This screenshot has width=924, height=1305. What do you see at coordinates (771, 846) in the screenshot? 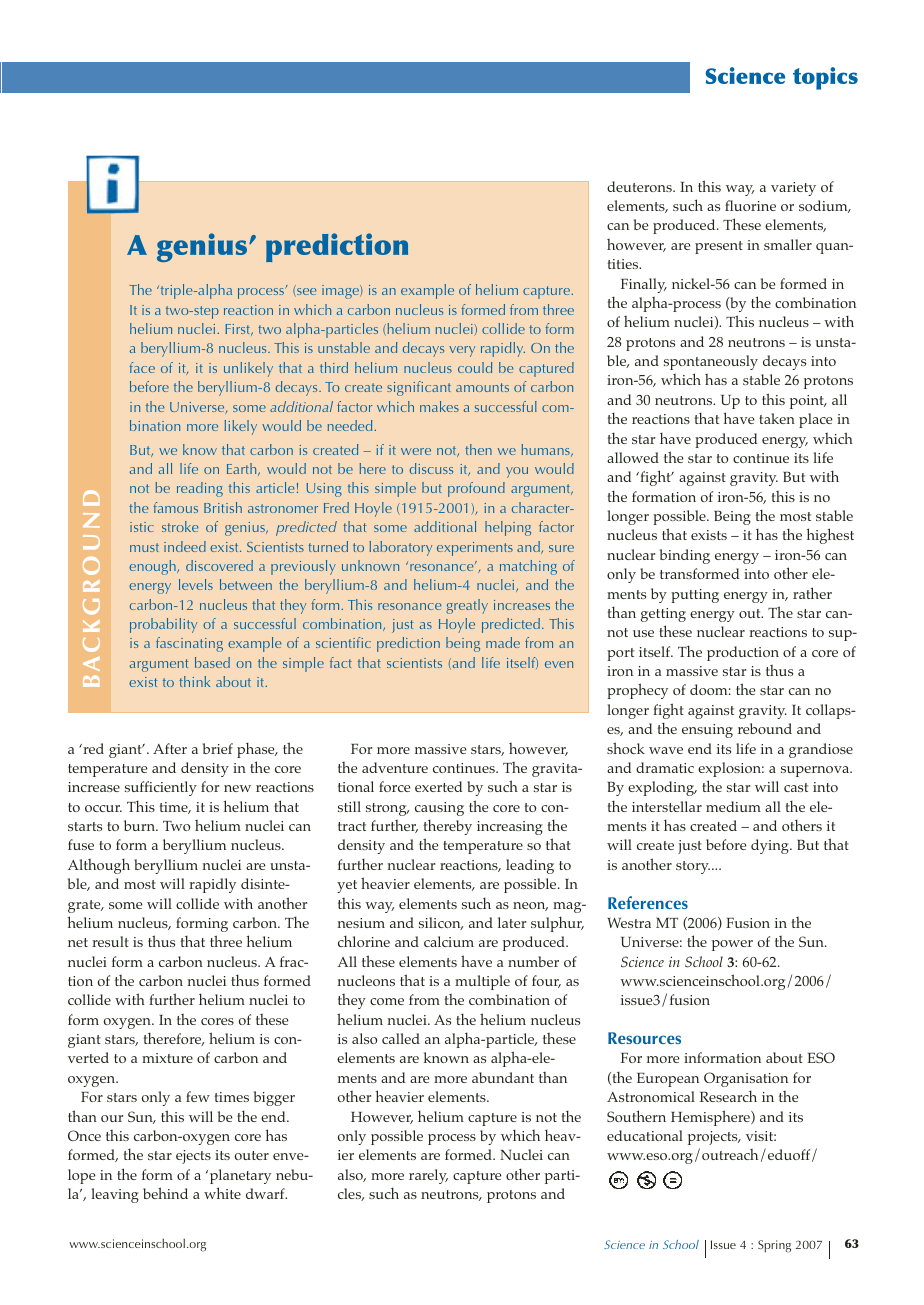
I see `dying` at bounding box center [771, 846].
